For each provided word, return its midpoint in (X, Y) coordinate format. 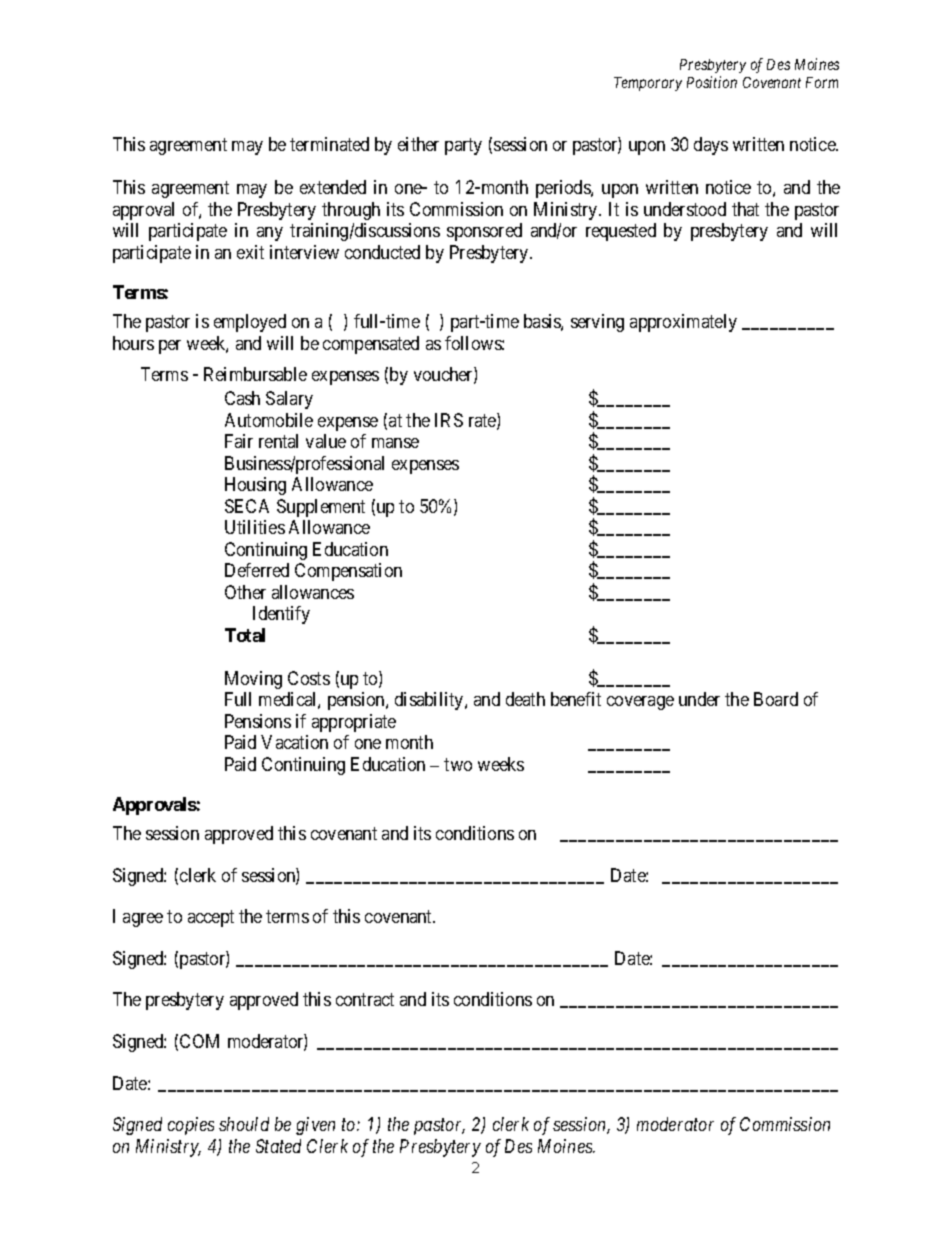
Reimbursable (255, 374)
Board (776, 699)
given (315, 1126)
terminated (329, 144)
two (458, 764)
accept (211, 918)
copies (191, 1126)
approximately (683, 323)
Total (245, 635)
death (525, 699)
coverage (640, 703)
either (418, 144)
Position (712, 82)
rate (483, 422)
